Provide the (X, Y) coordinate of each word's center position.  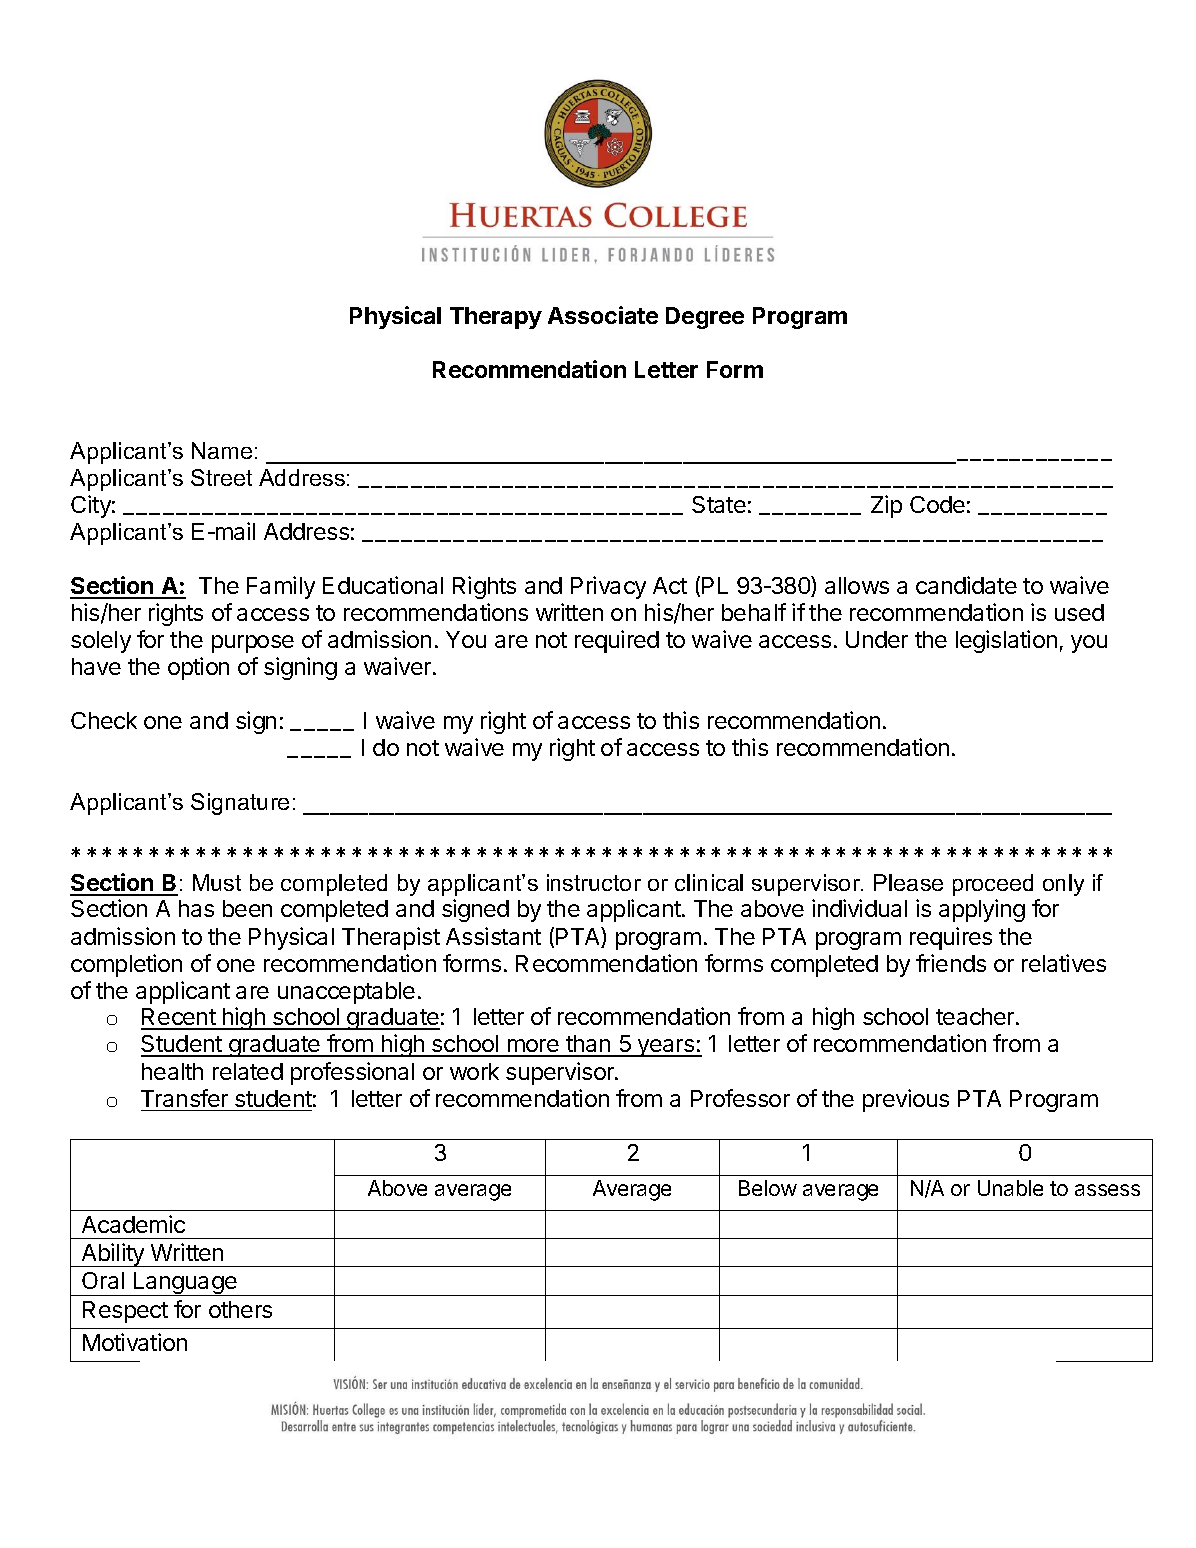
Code (937, 504)
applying (982, 910)
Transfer (184, 1098)
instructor (594, 882)
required (617, 641)
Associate (603, 315)
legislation (1006, 641)
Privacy (608, 587)
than (588, 1045)
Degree (705, 318)
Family (281, 587)
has (196, 908)
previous (906, 1100)
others (240, 1309)
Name (222, 450)
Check (104, 720)
